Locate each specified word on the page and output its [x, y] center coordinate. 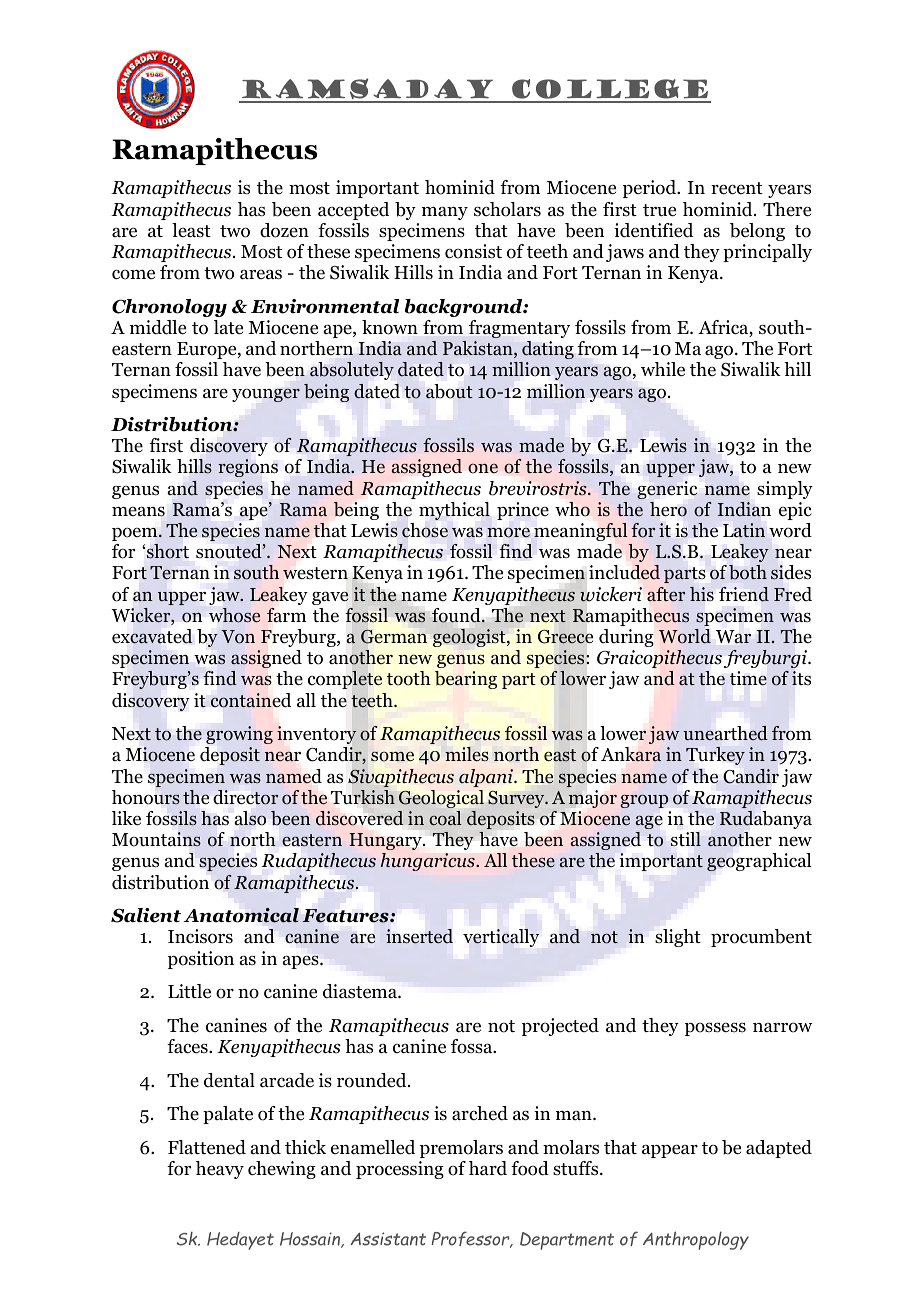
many [445, 213]
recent [737, 188]
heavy [220, 1170]
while [663, 369]
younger [266, 395]
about [449, 391]
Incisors [200, 936]
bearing [466, 680]
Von [238, 637]
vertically [501, 938]
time [748, 678]
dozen [284, 230]
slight [678, 938]
